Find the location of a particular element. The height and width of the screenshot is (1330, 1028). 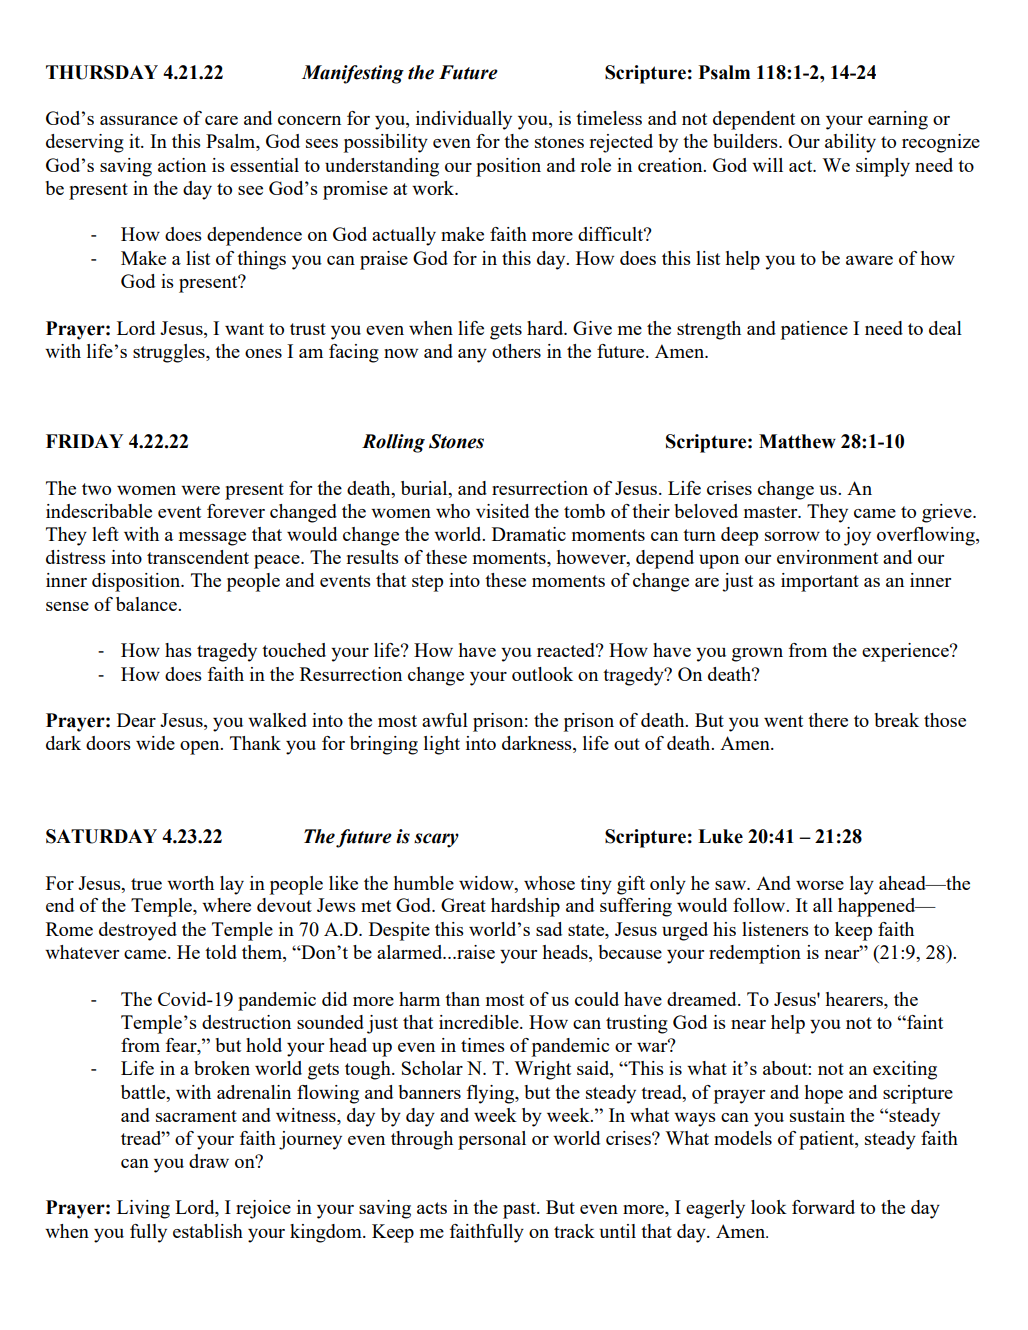

forward is located at coordinates (823, 1207).
